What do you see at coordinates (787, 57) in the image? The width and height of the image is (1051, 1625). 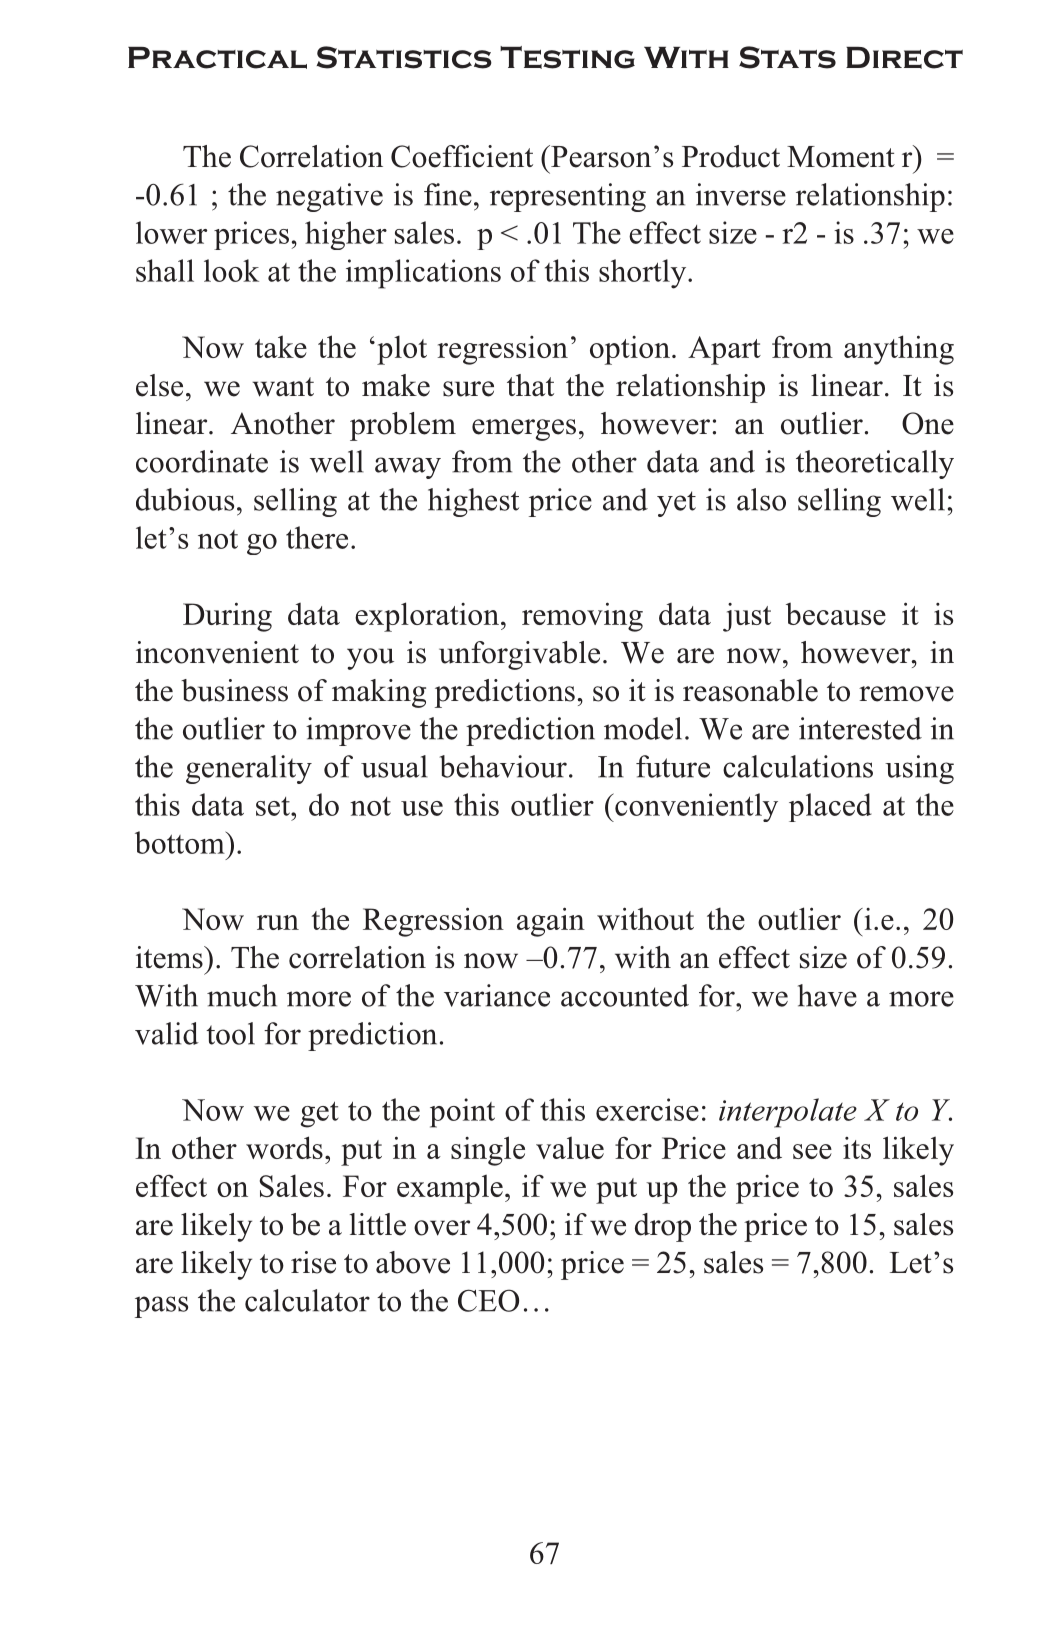 I see `Stats` at bounding box center [787, 57].
